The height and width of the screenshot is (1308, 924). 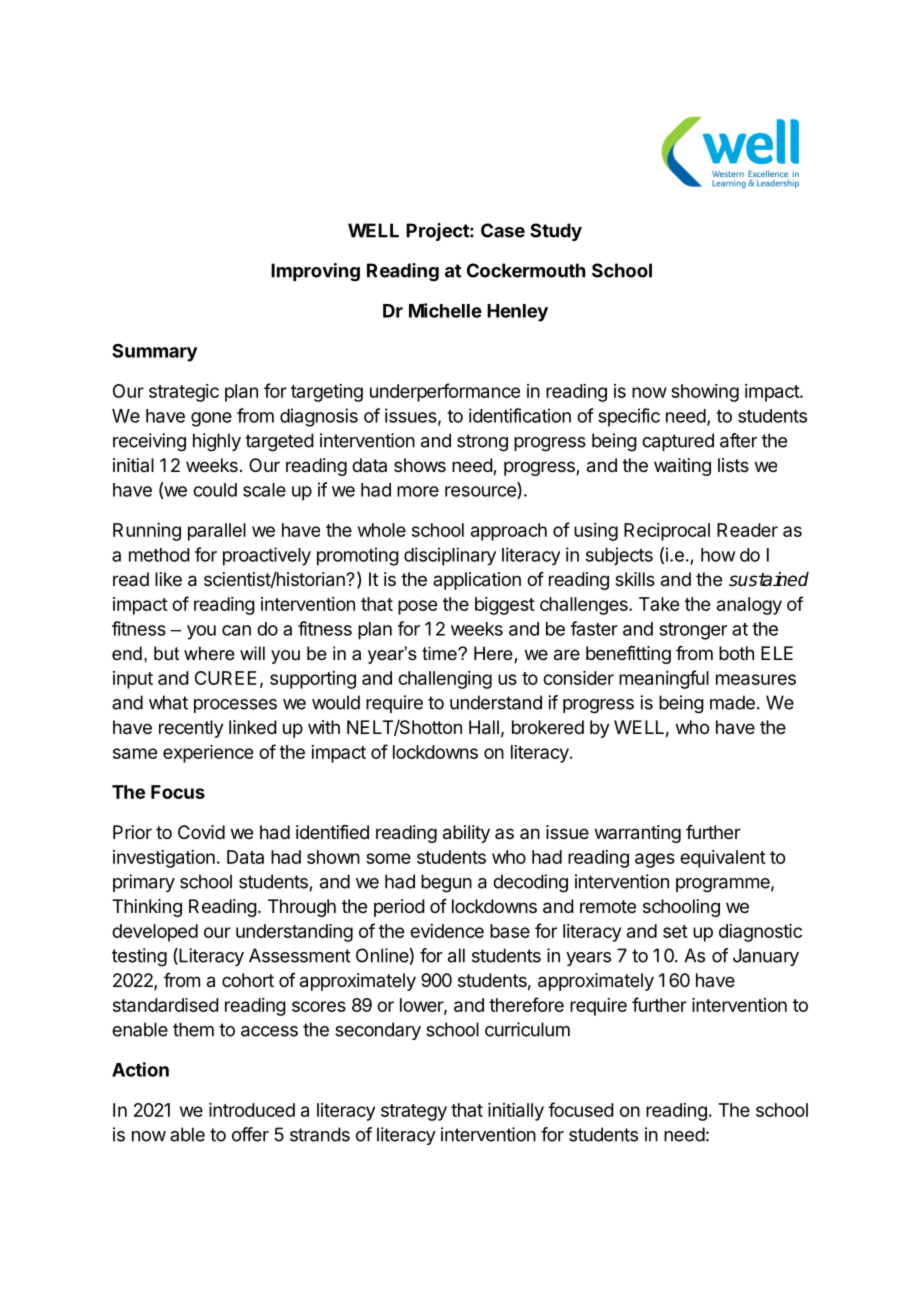 What do you see at coordinates (315, 272) in the screenshot?
I see `Improving` at bounding box center [315, 272].
